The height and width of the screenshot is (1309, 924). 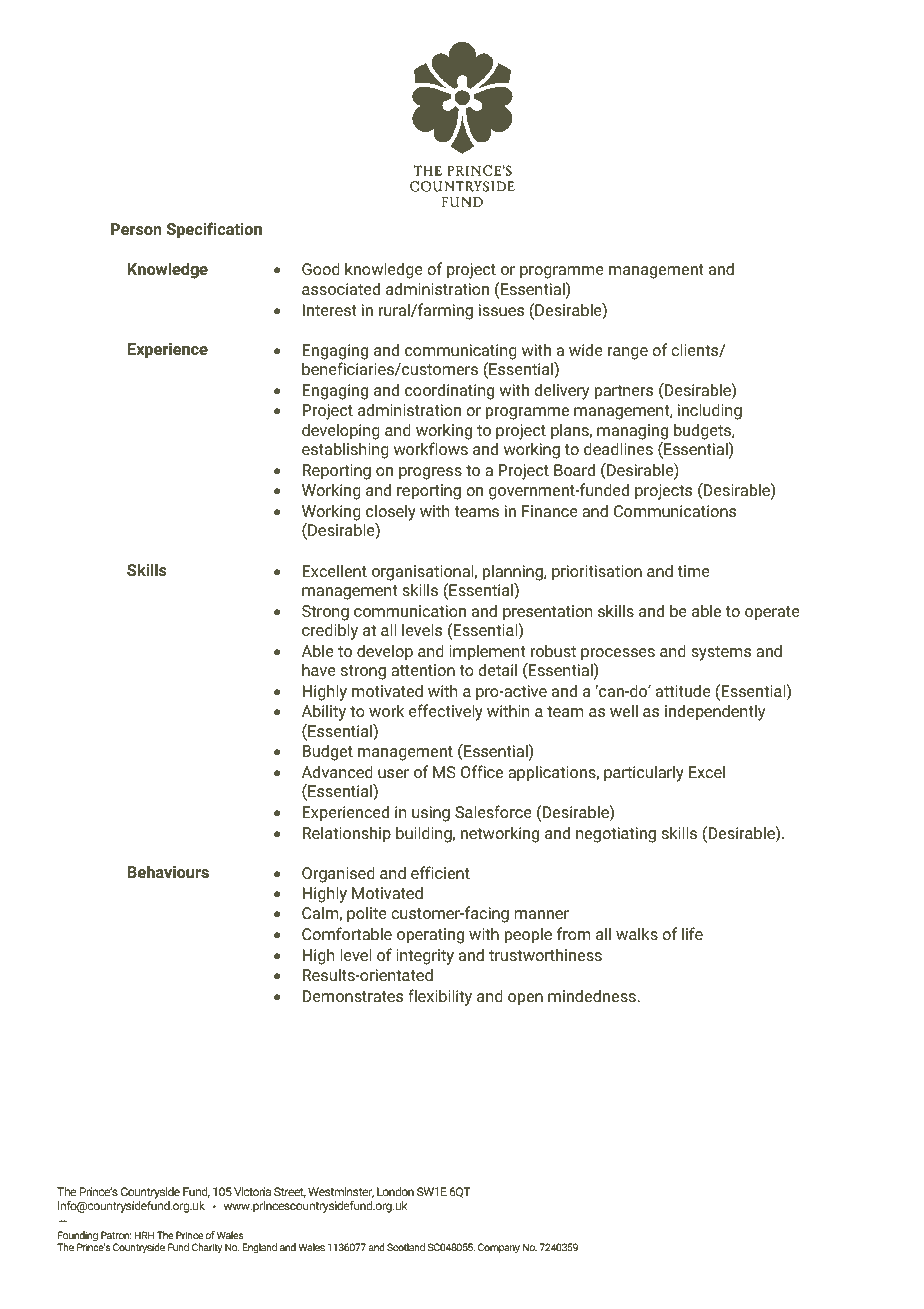 What do you see at coordinates (319, 669) in the screenshot?
I see `have` at bounding box center [319, 669].
